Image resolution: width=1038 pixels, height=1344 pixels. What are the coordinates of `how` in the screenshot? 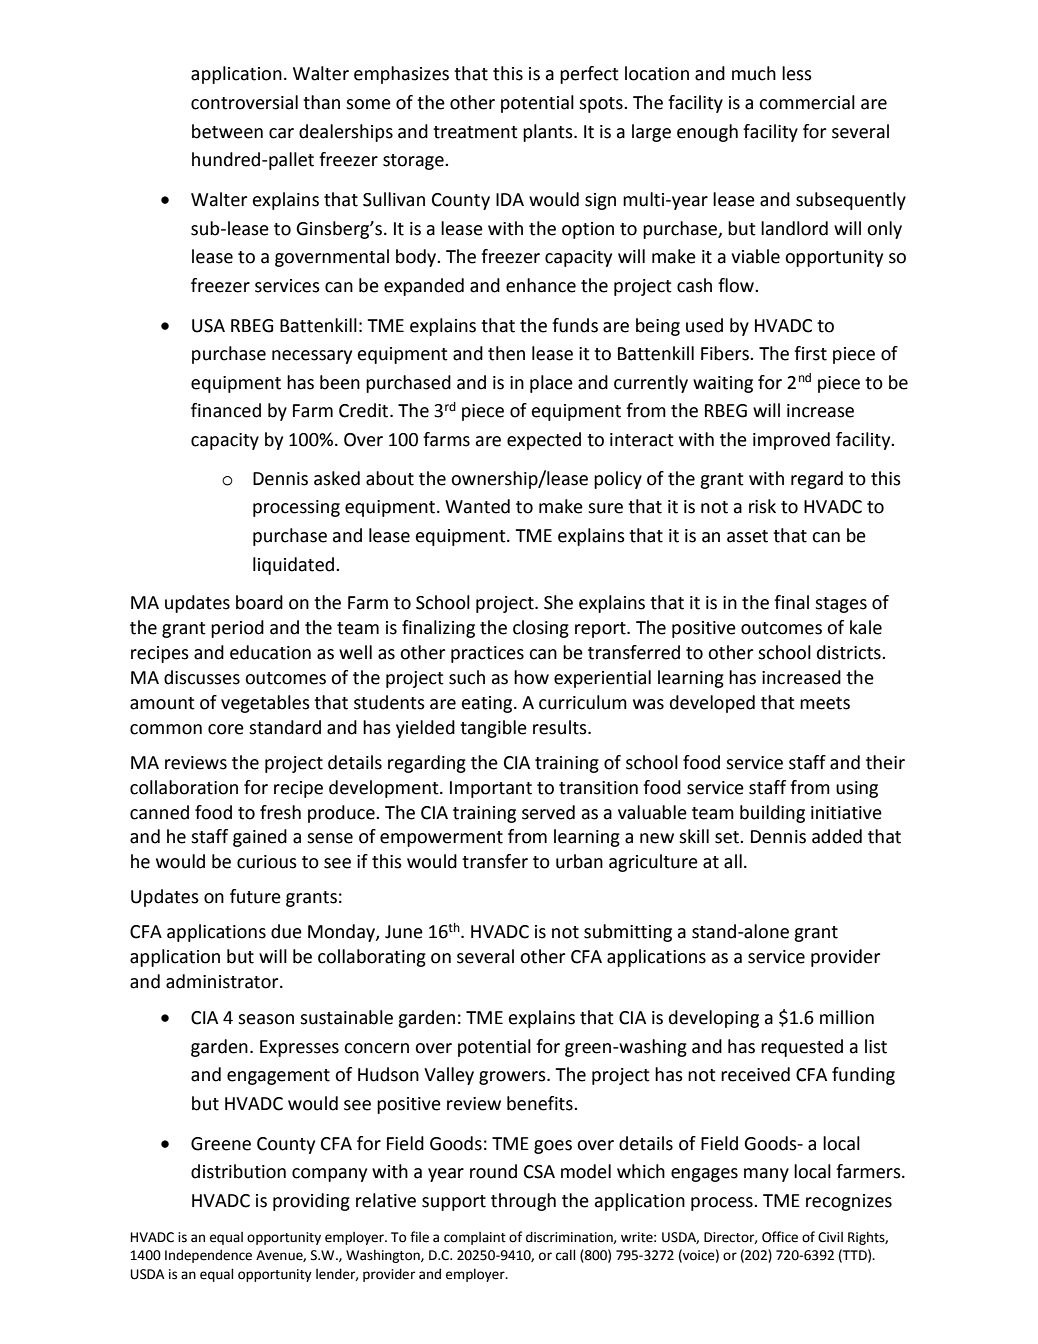 It's located at (531, 677).
